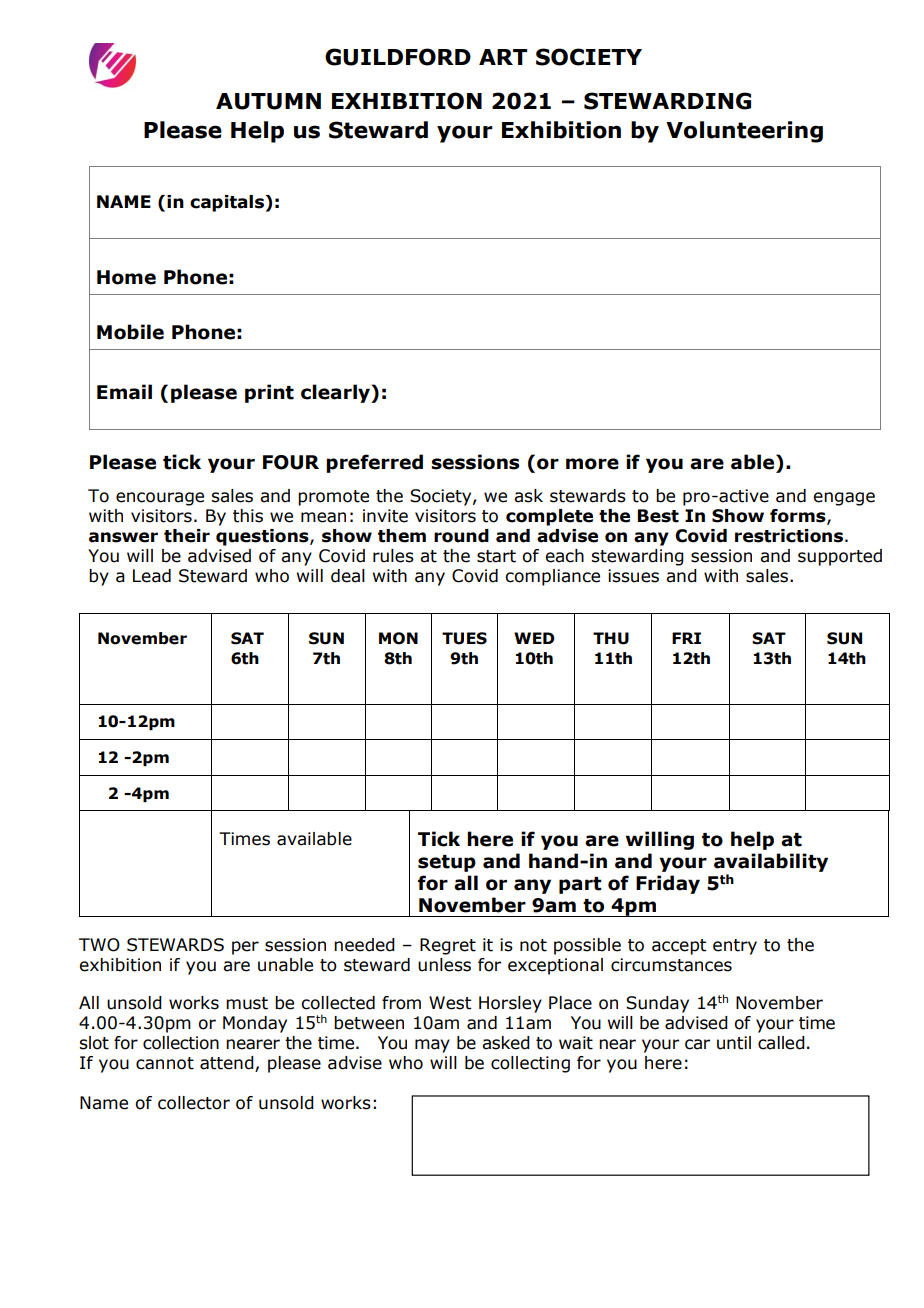 The height and width of the image is (1308, 924). I want to click on cannot, so click(165, 1063).
